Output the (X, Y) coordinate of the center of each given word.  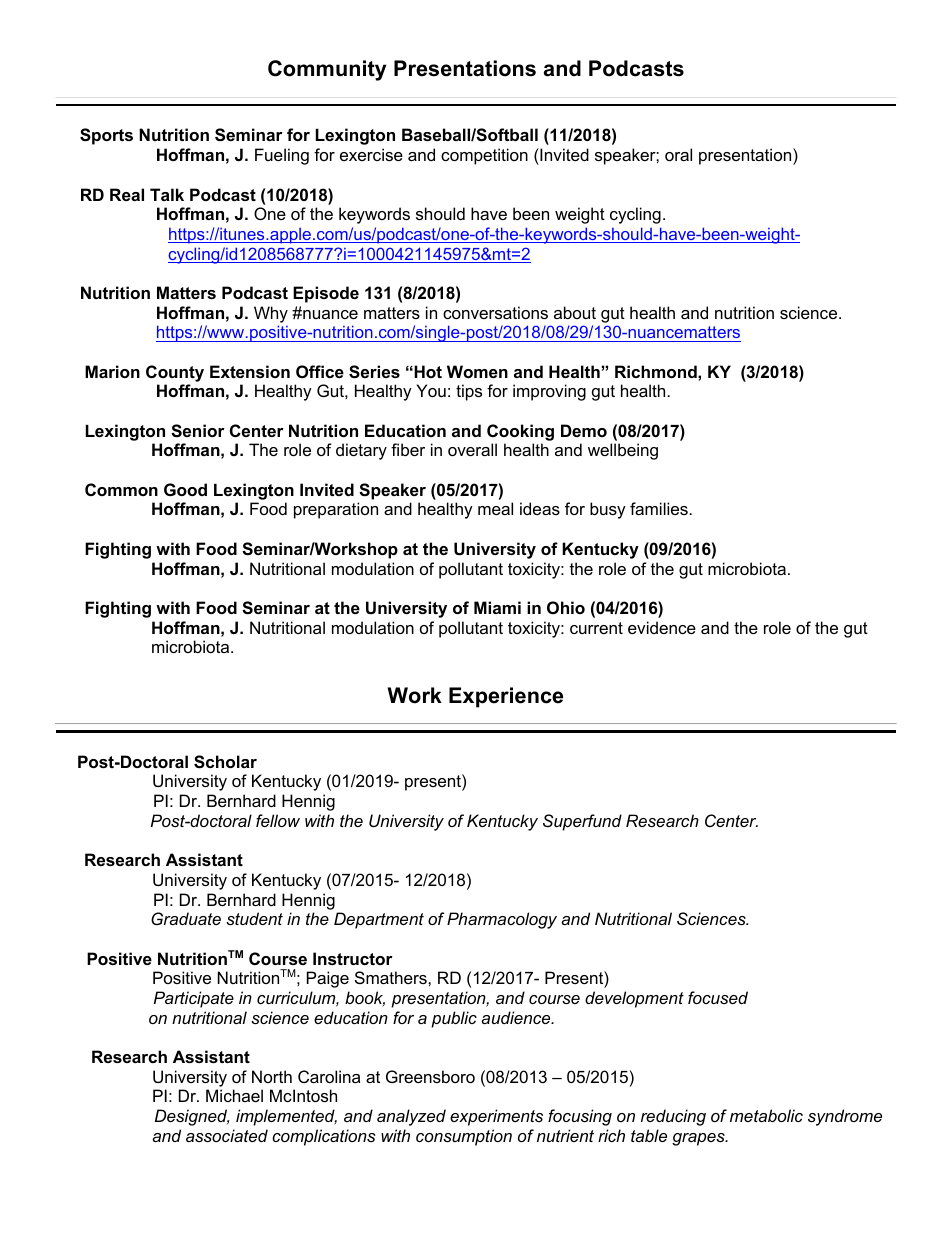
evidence (662, 627)
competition (484, 156)
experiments (496, 1117)
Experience (506, 697)
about (575, 312)
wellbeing (623, 451)
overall (472, 449)
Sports (106, 136)
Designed (192, 1117)
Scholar (225, 762)
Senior (198, 431)
